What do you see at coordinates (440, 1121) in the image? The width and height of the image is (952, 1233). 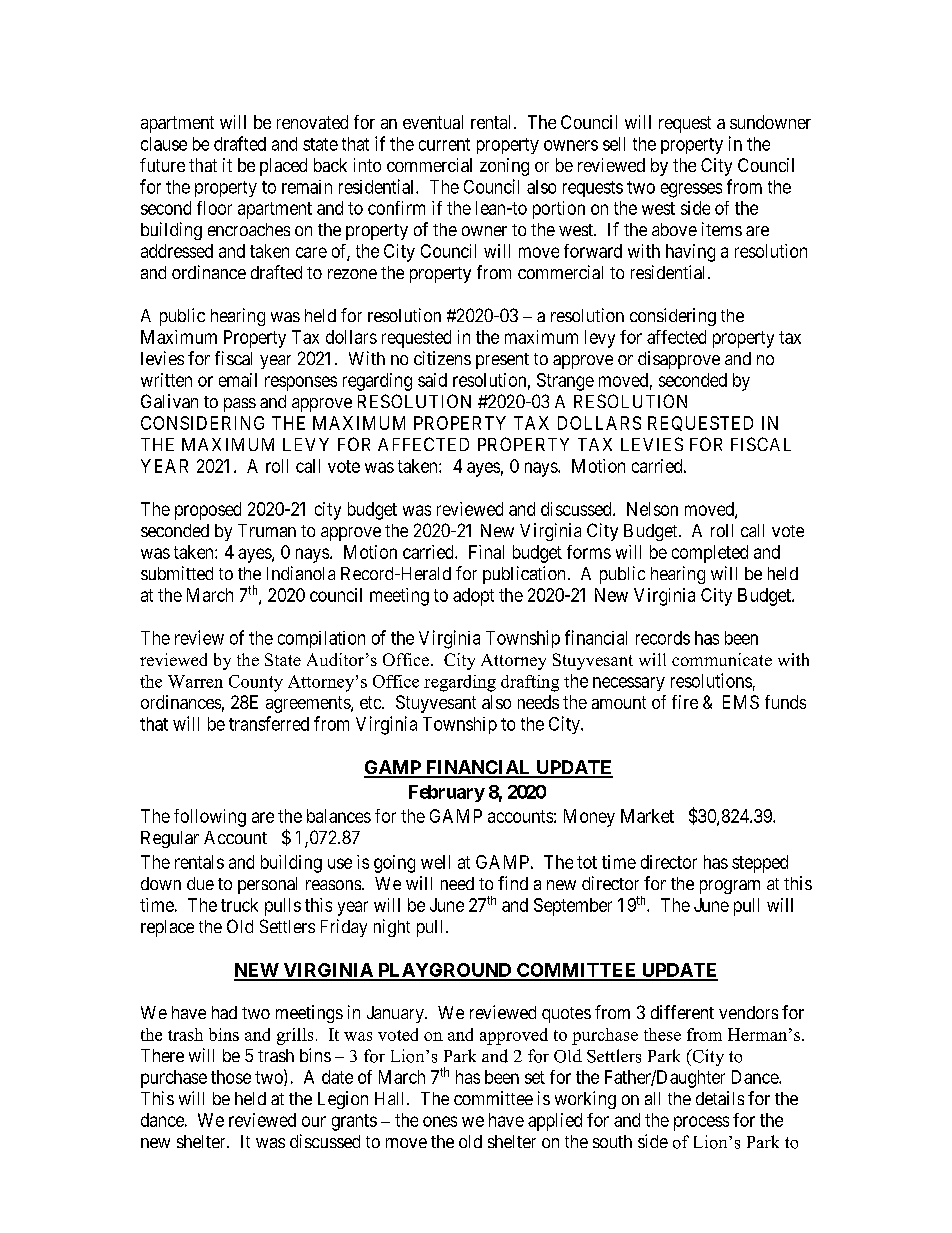 I see `ones` at bounding box center [440, 1121].
